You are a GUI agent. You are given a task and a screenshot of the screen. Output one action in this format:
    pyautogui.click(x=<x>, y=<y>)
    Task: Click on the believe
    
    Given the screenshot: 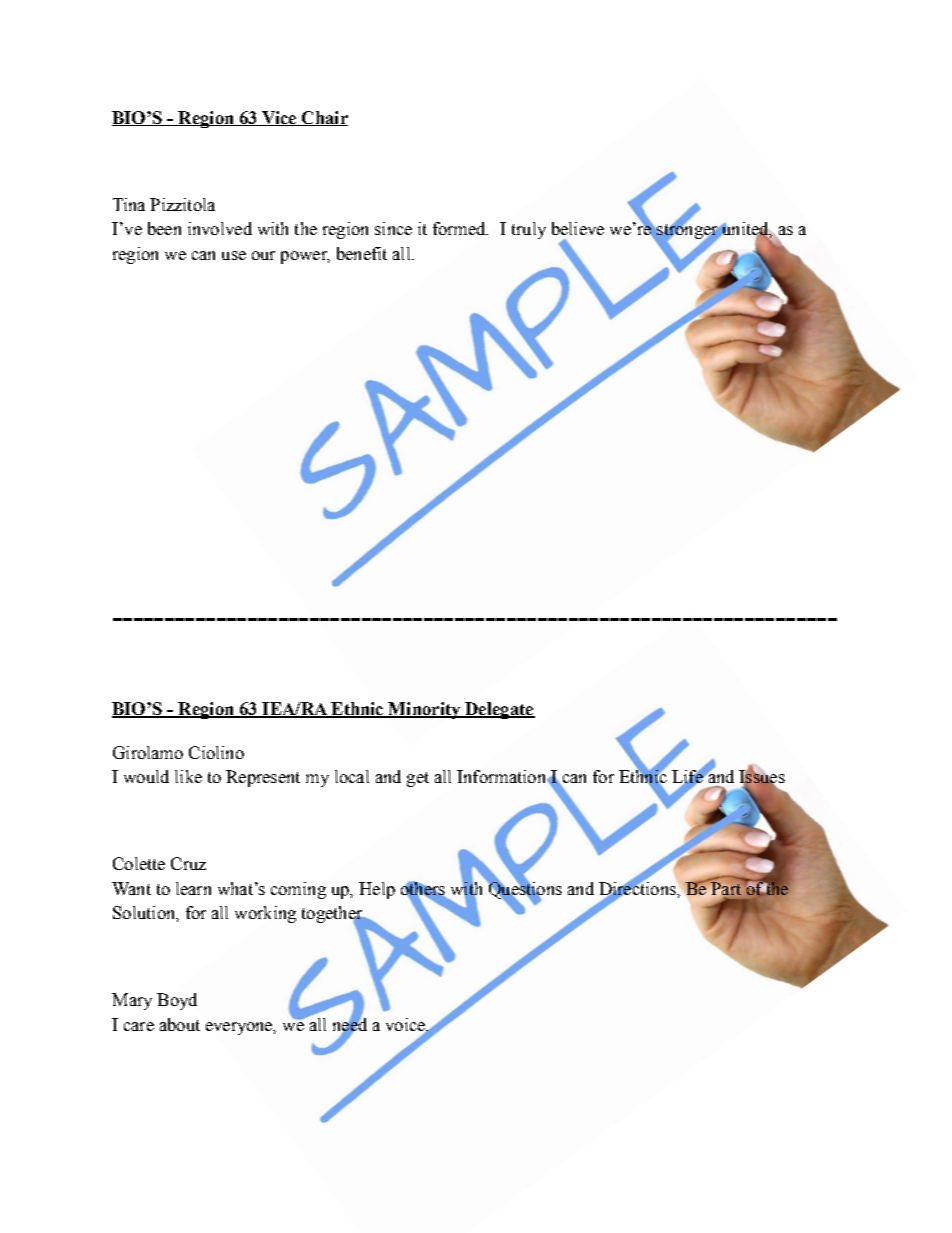 What is the action you would take?
    pyautogui.click(x=578, y=228)
